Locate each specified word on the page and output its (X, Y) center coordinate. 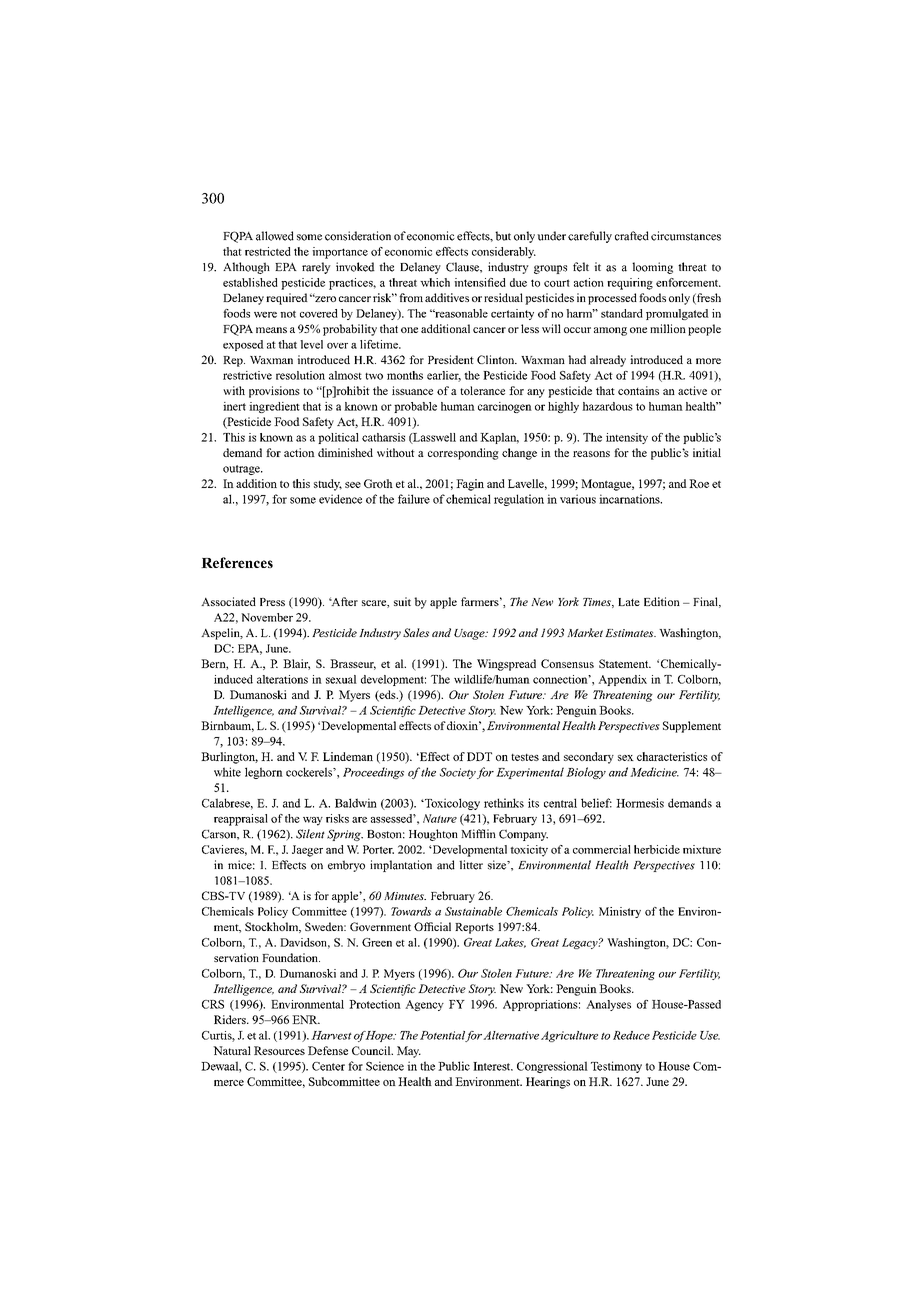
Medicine (654, 772)
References (237, 562)
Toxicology (451, 804)
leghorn (264, 773)
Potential (443, 1036)
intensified (480, 282)
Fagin (470, 485)
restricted (268, 251)
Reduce (631, 1035)
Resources (279, 1050)
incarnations (630, 499)
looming (652, 268)
